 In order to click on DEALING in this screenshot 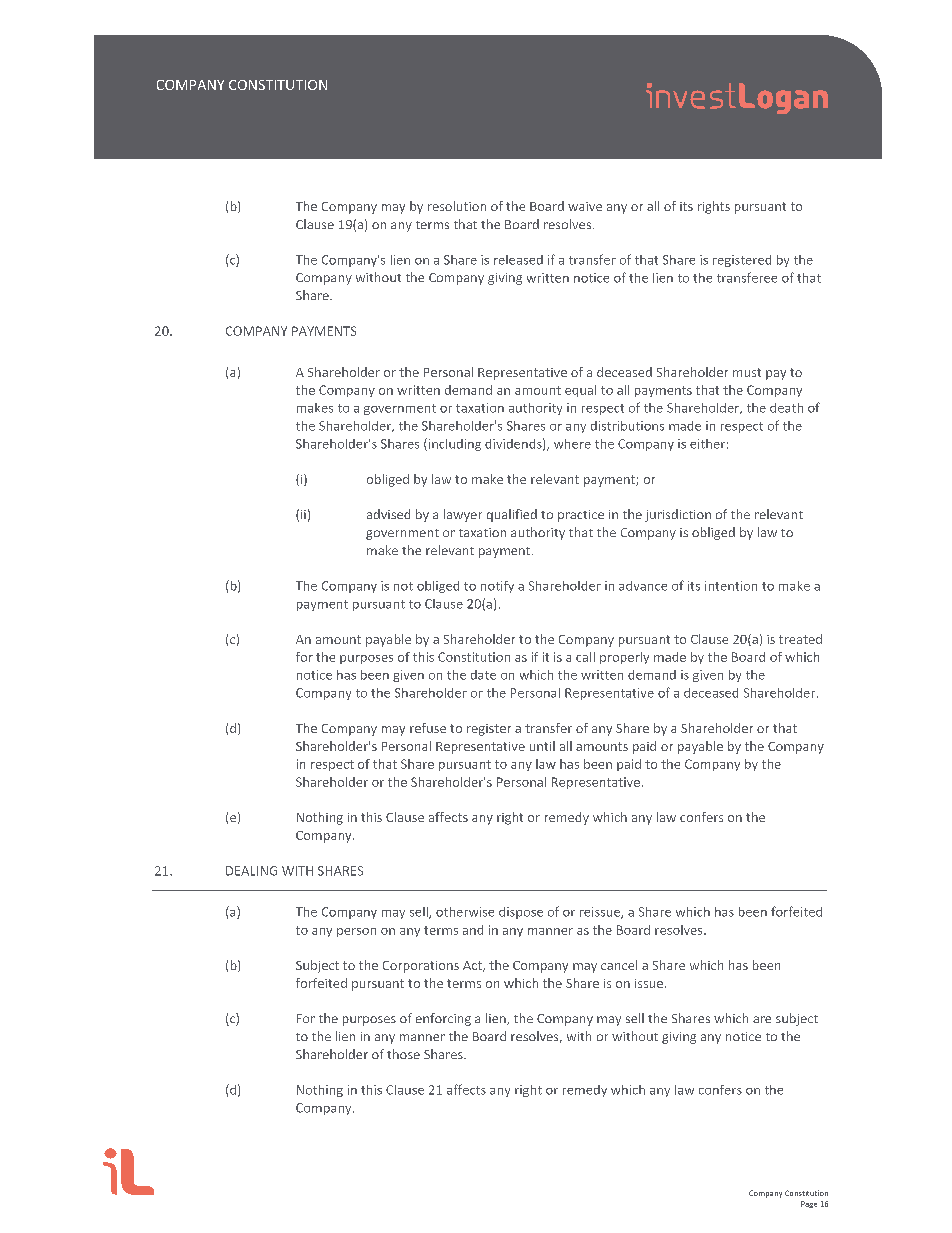, I will do `click(251, 871)`.
